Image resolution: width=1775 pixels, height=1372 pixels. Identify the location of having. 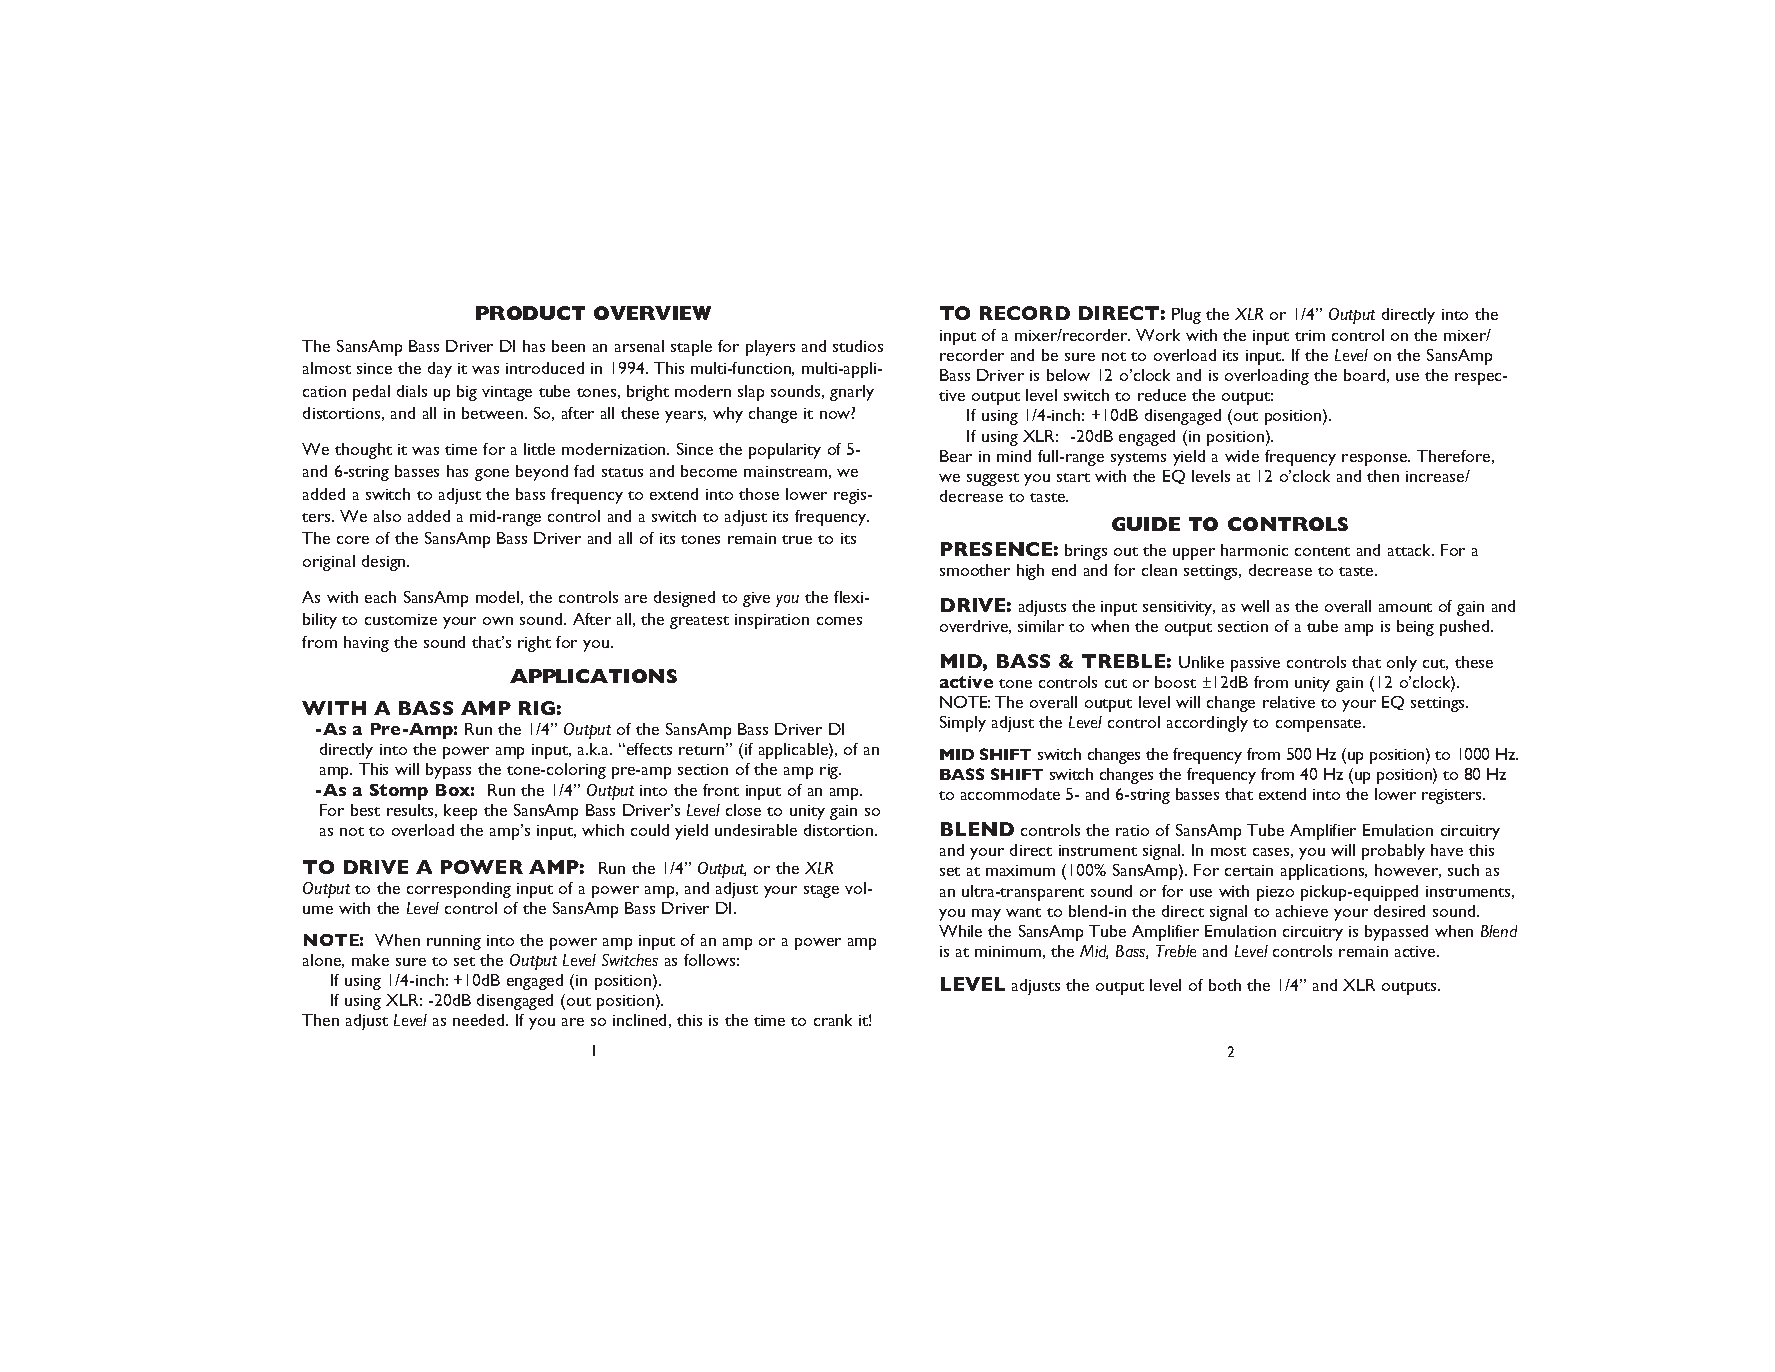
(366, 644).
